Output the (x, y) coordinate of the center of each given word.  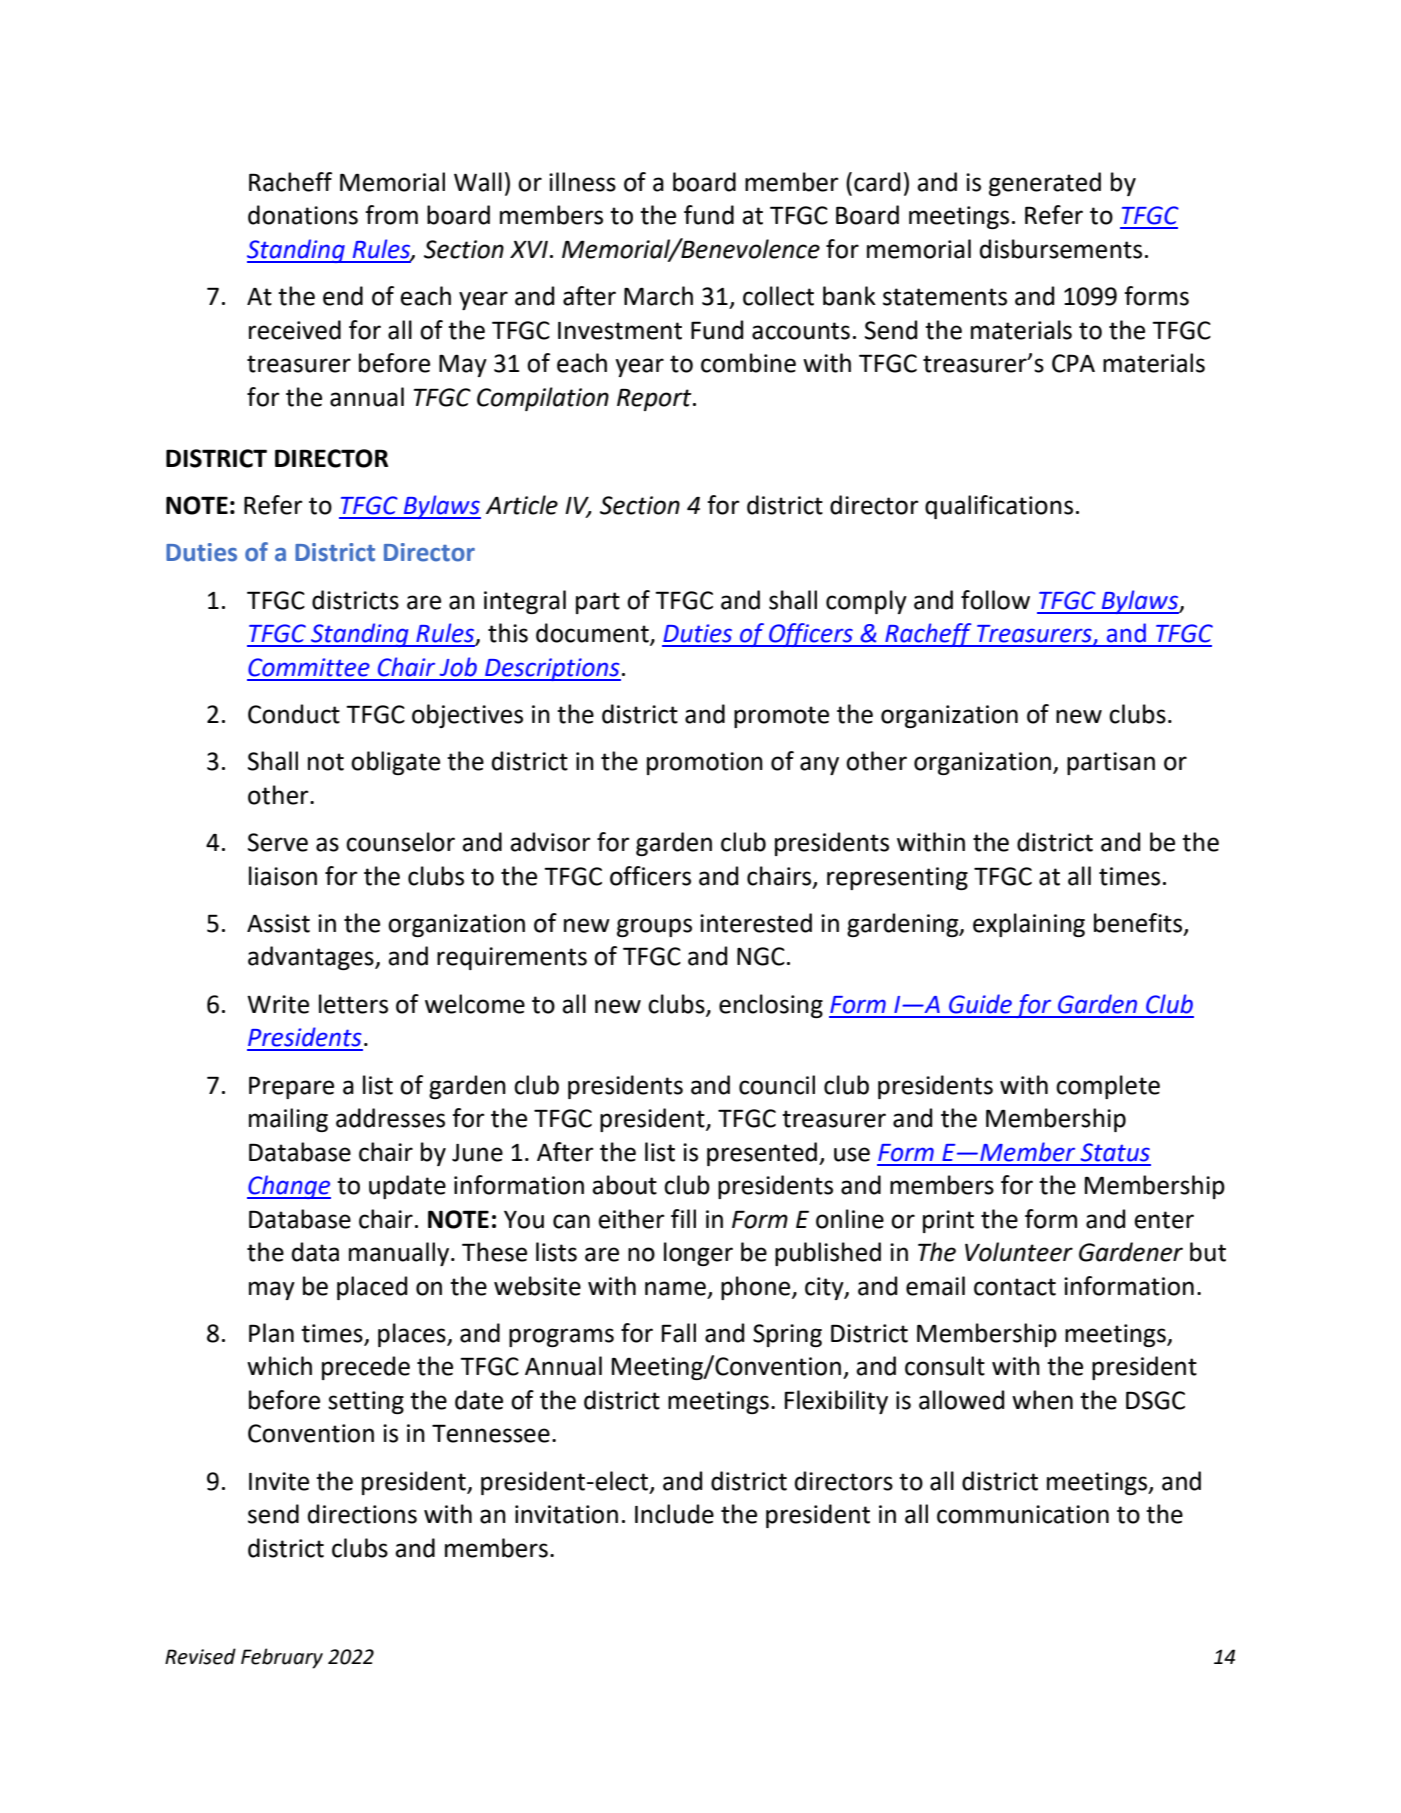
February (282, 1658)
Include (674, 1514)
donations (303, 215)
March (658, 296)
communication (1023, 1514)
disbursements (1061, 249)
